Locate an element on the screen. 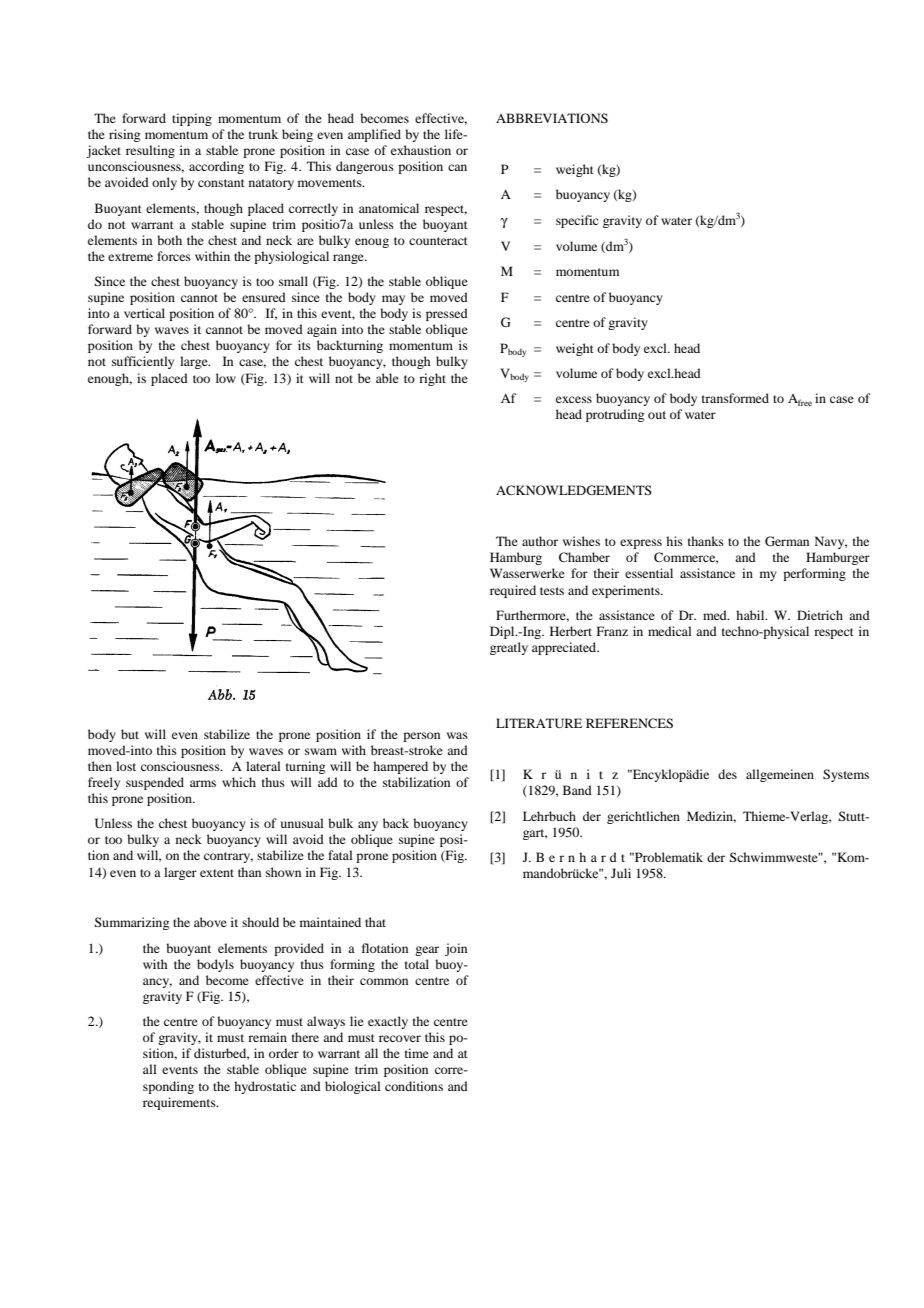 The height and width of the screenshot is (1308, 924). transformed is located at coordinates (735, 398).
